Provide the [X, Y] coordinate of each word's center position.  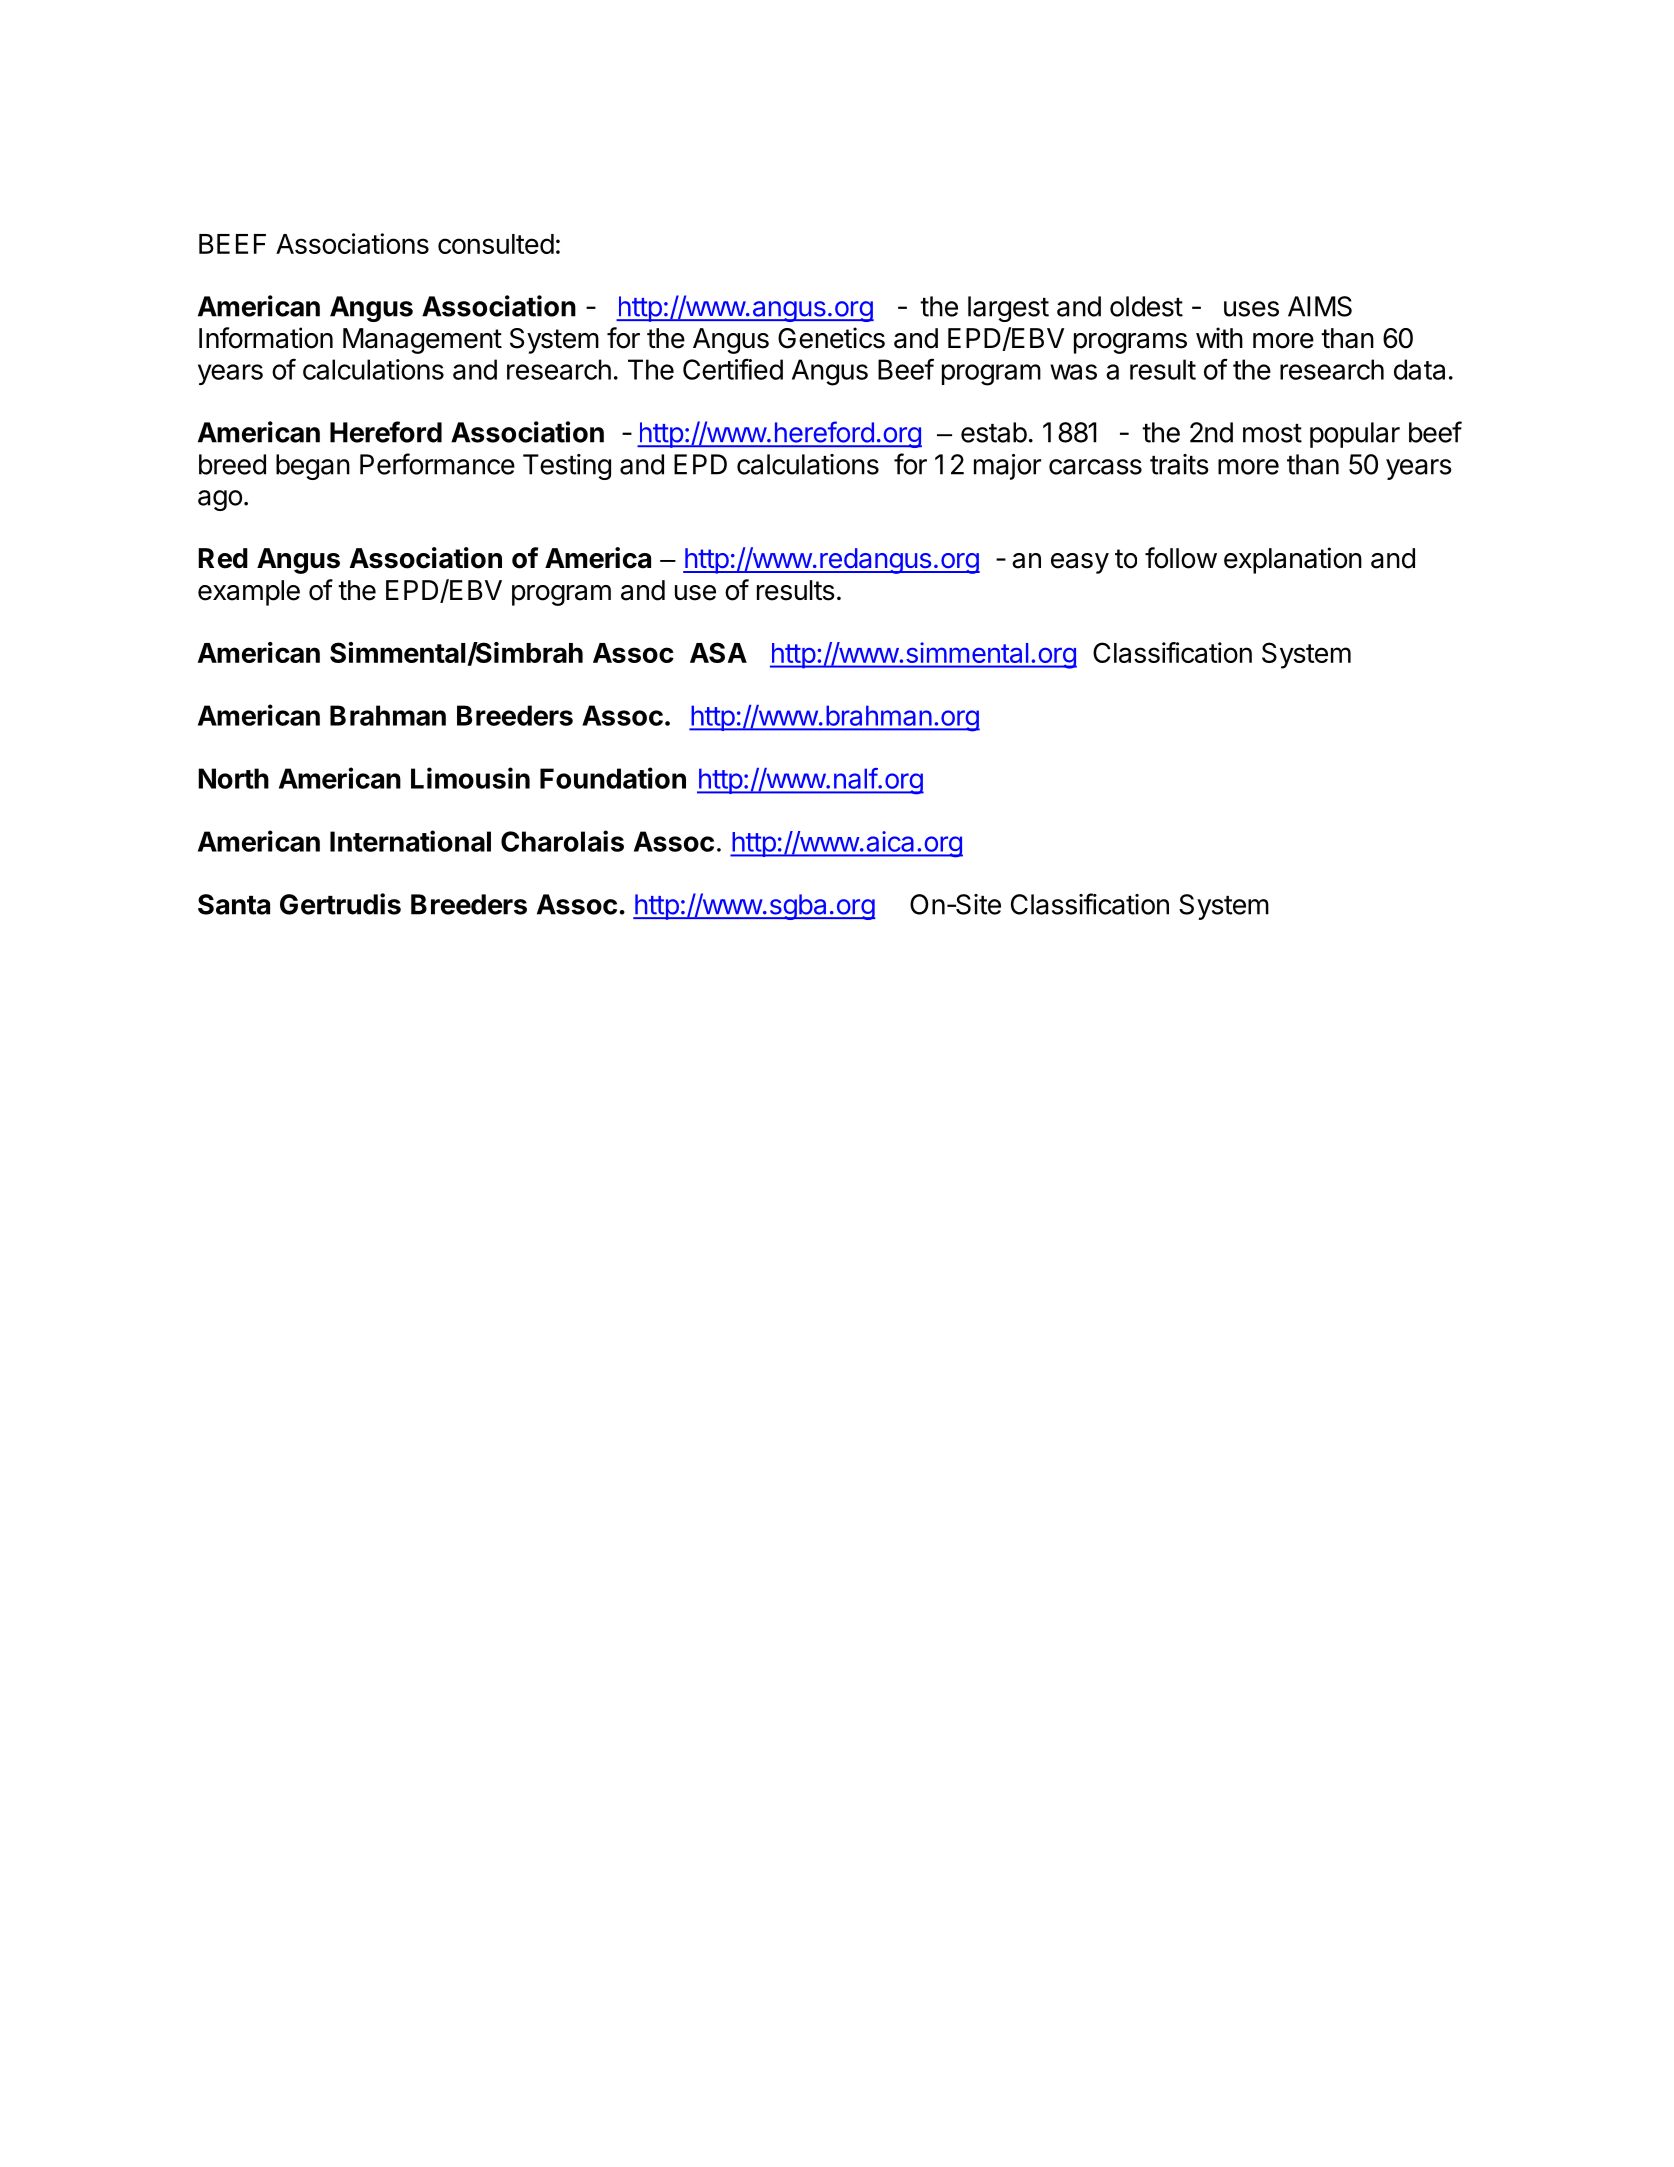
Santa [234, 904]
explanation [1293, 560]
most [1272, 433]
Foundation [613, 778]
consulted [496, 244]
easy [1080, 563]
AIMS [1320, 306]
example [249, 593]
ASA [718, 652]
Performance [437, 464]
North [233, 778]
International [410, 841]
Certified [733, 369]
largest [1008, 309]
